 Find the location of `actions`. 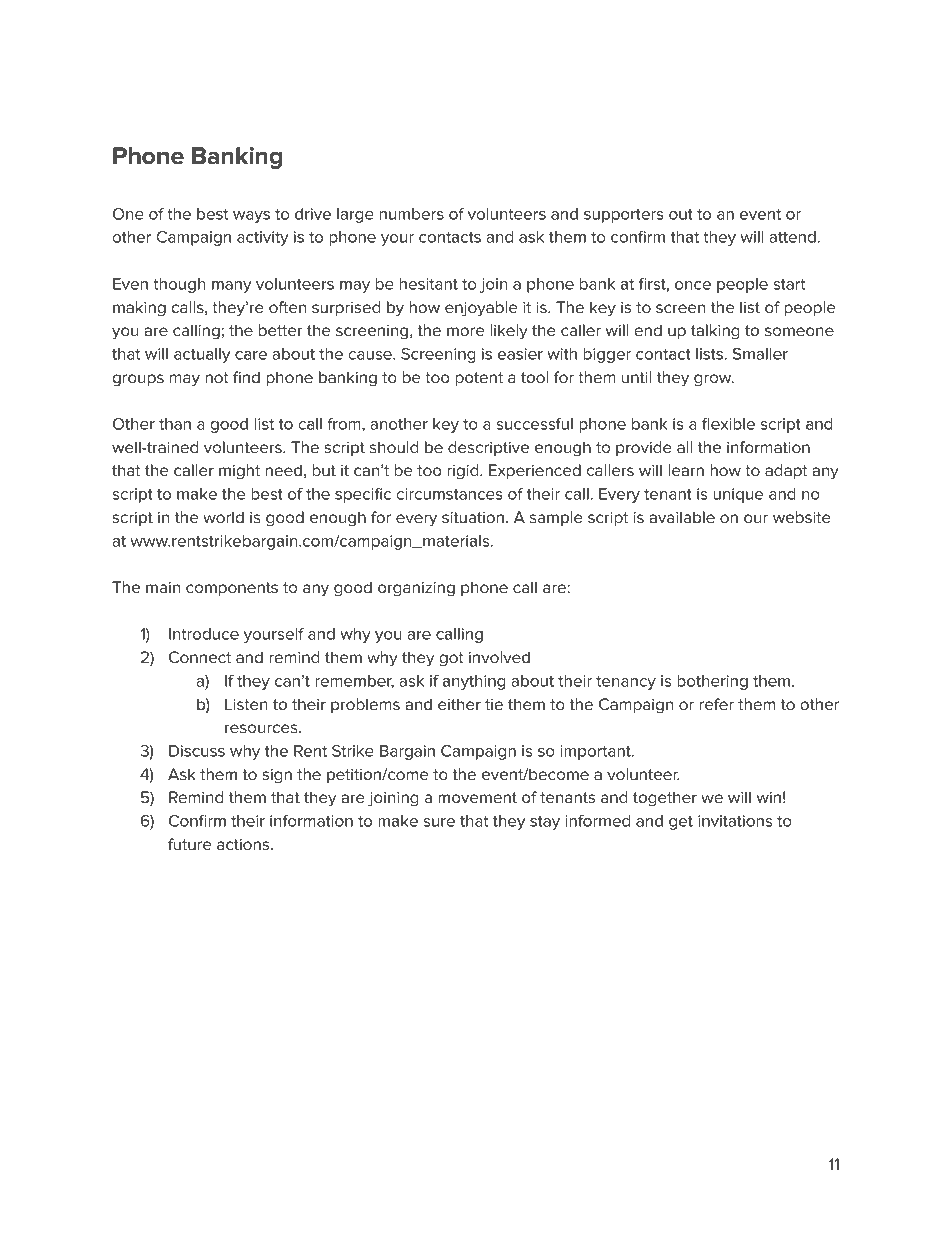

actions is located at coordinates (244, 844).
